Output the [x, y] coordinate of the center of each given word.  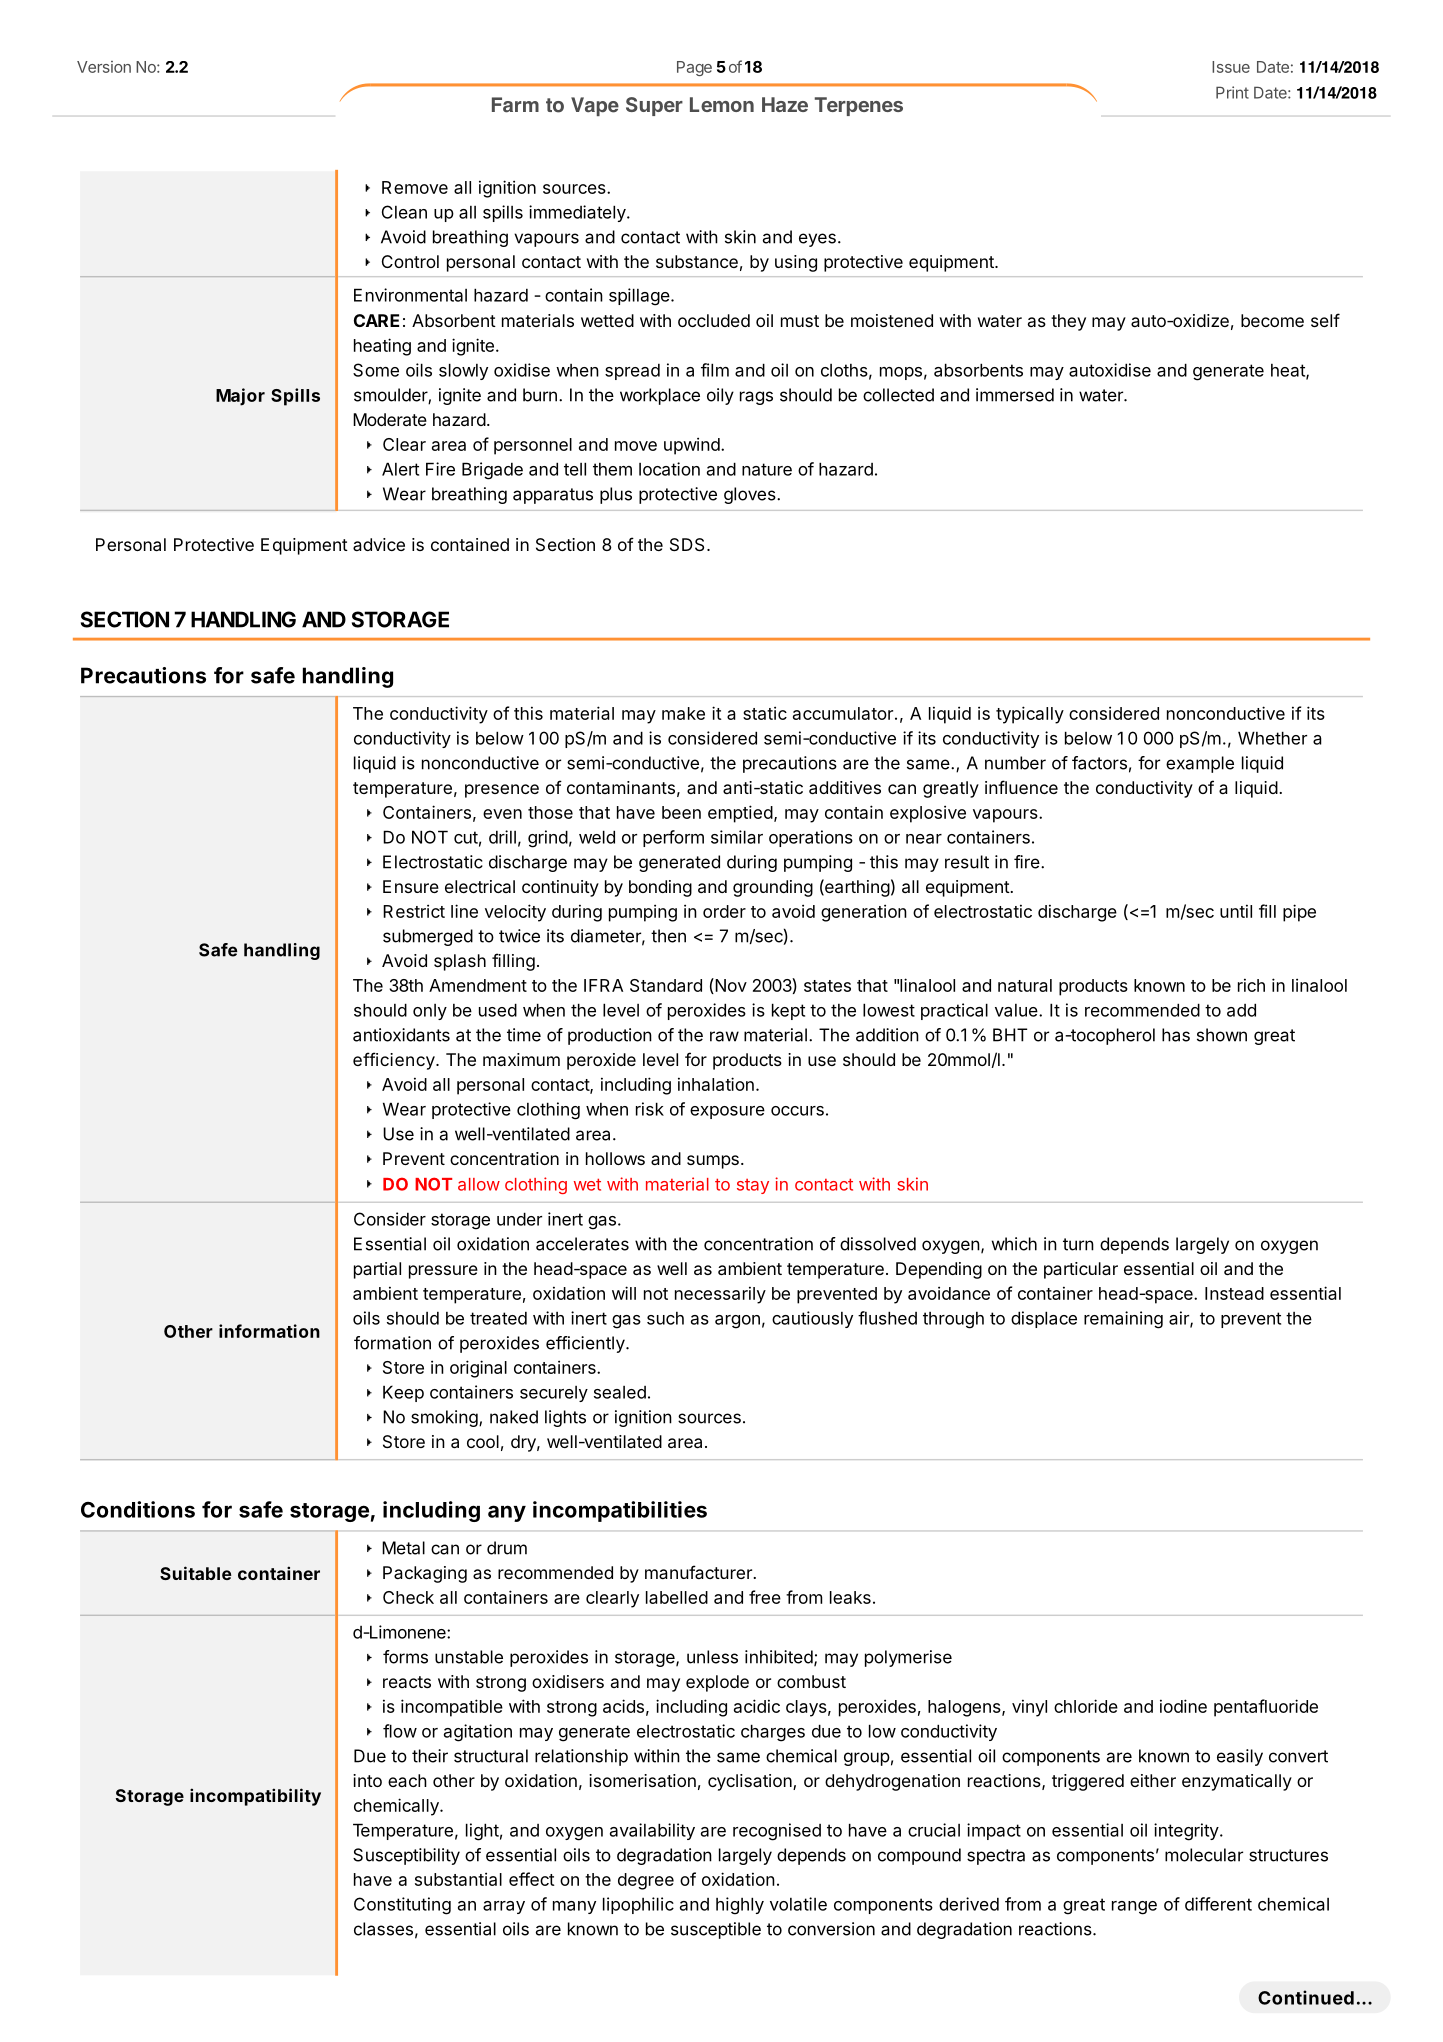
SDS [687, 544]
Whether [1272, 738]
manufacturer [699, 1572]
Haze [785, 104]
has [1176, 1035]
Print [1232, 92]
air [1180, 1319]
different [1218, 1904]
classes [383, 1929]
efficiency [395, 1061]
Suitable [196, 1573]
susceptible [716, 1930]
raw [724, 1036]
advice [379, 544]
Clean [404, 212]
